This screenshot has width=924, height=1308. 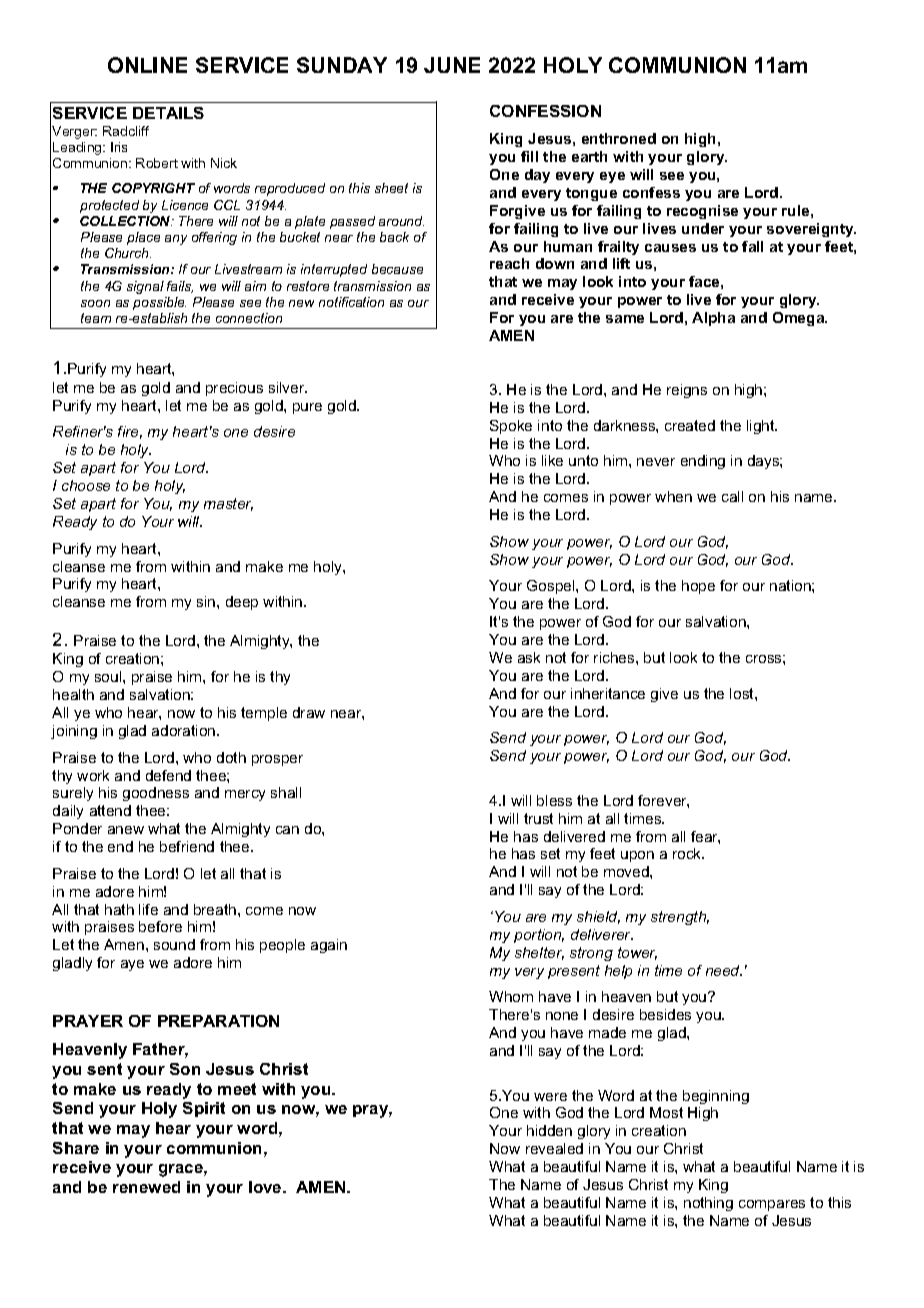 What do you see at coordinates (619, 138) in the screenshot?
I see `enthroned` at bounding box center [619, 138].
